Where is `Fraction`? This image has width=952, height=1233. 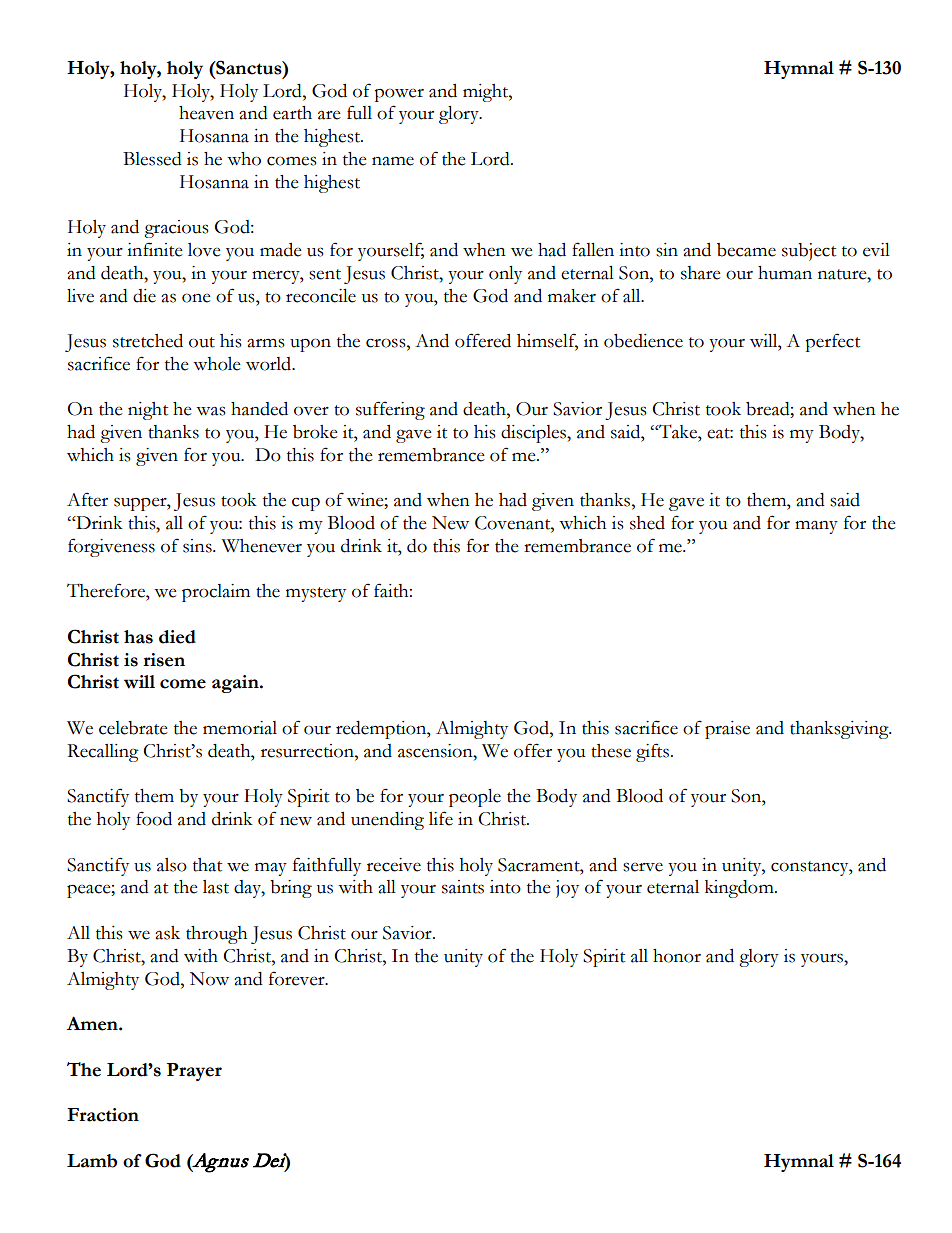
Fraction is located at coordinates (103, 1115).
